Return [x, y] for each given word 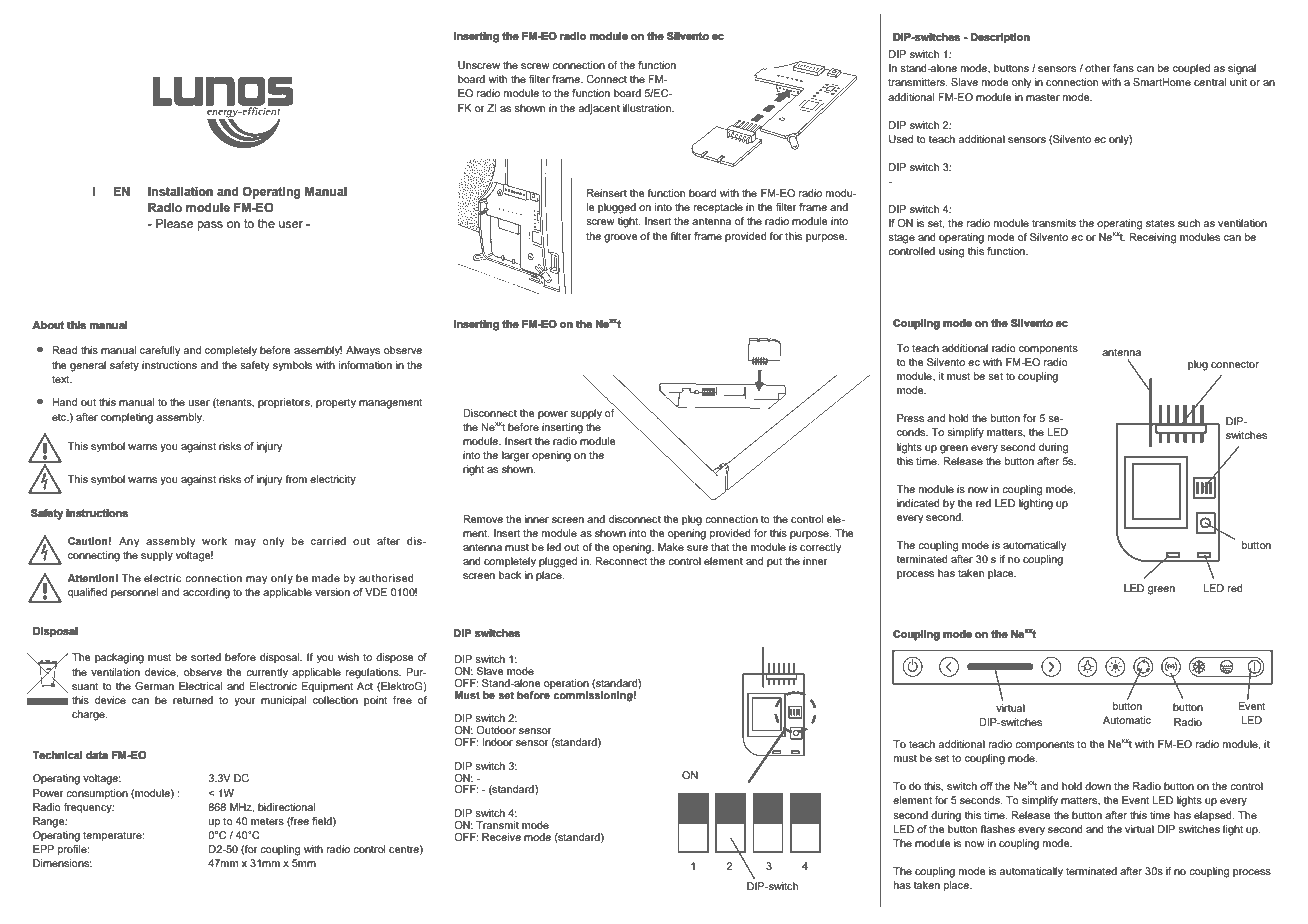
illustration [648, 108]
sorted [206, 657]
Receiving [1152, 238]
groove [621, 238]
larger [516, 456]
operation [566, 685]
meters [267, 821]
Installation [180, 191]
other [1098, 68]
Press [910, 418]
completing [127, 418]
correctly [821, 548]
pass [210, 226]
